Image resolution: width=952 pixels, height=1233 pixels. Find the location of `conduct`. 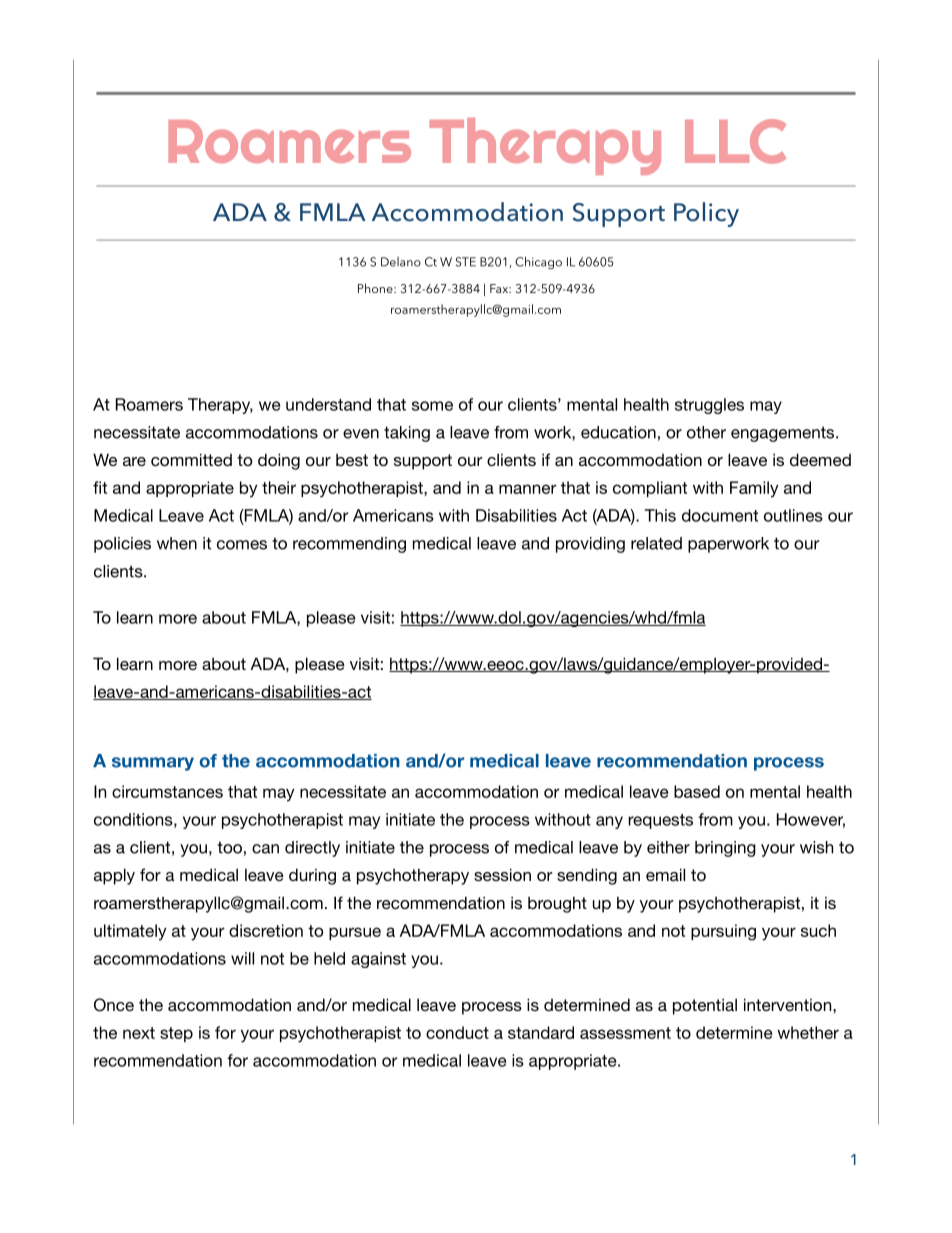

conduct is located at coordinates (457, 1032).
